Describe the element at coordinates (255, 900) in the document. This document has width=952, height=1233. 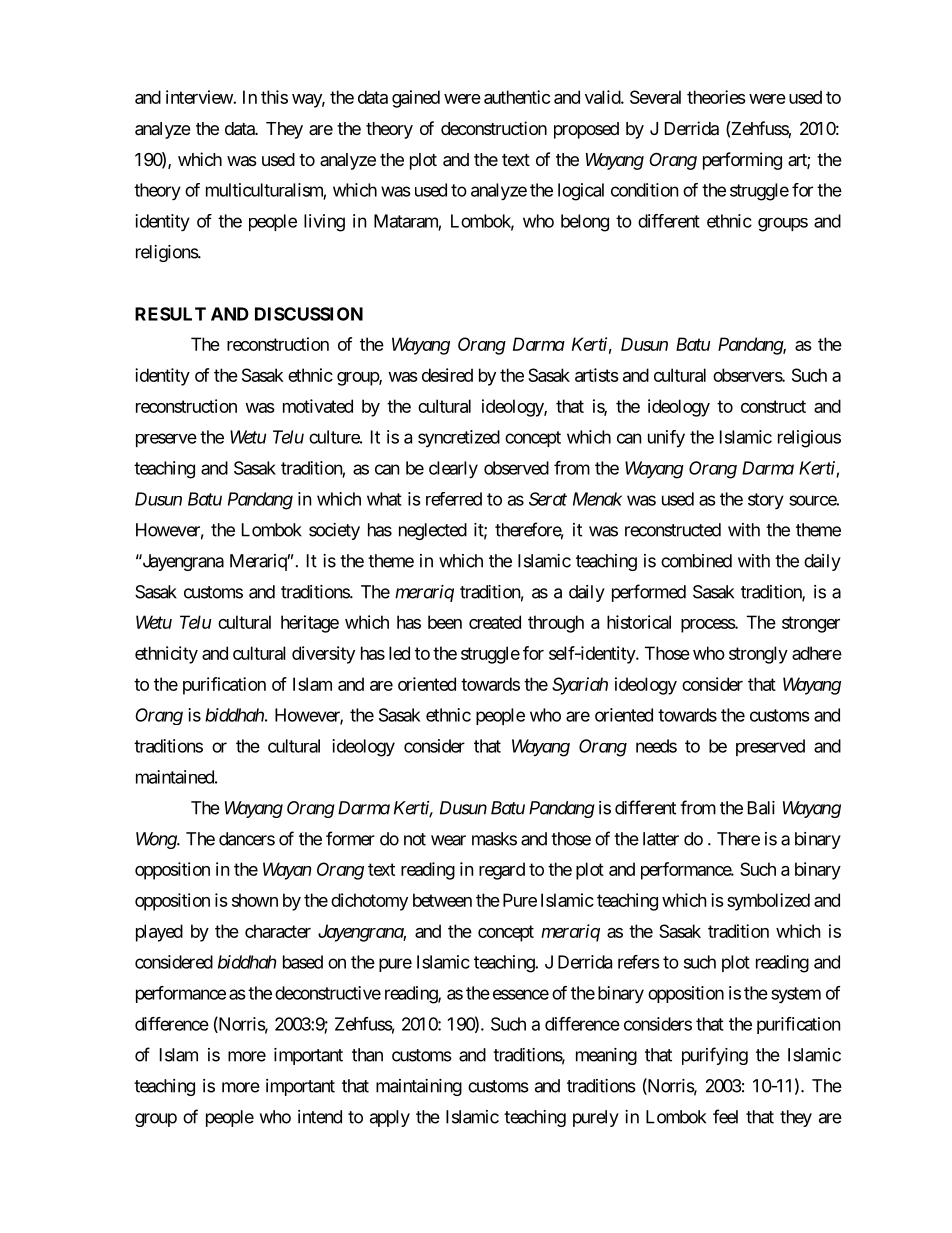
I see `shown` at that location.
